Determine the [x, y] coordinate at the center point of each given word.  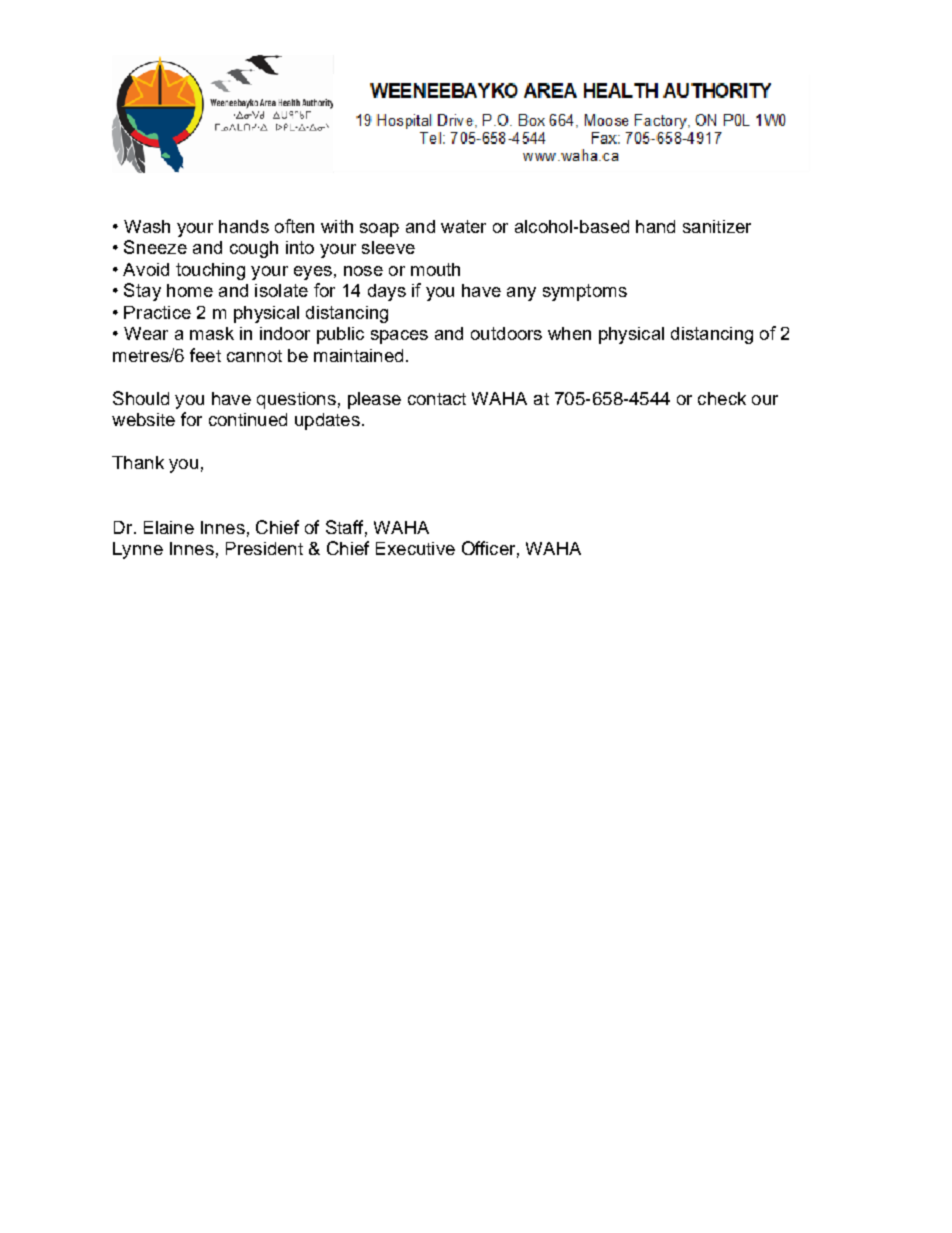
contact [437, 399]
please [374, 400]
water [463, 226]
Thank [138, 462]
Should [141, 398]
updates [327, 421]
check [722, 398]
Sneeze [155, 247]
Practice [157, 312]
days [387, 292]
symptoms [585, 292]
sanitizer [717, 226]
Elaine [169, 527]
